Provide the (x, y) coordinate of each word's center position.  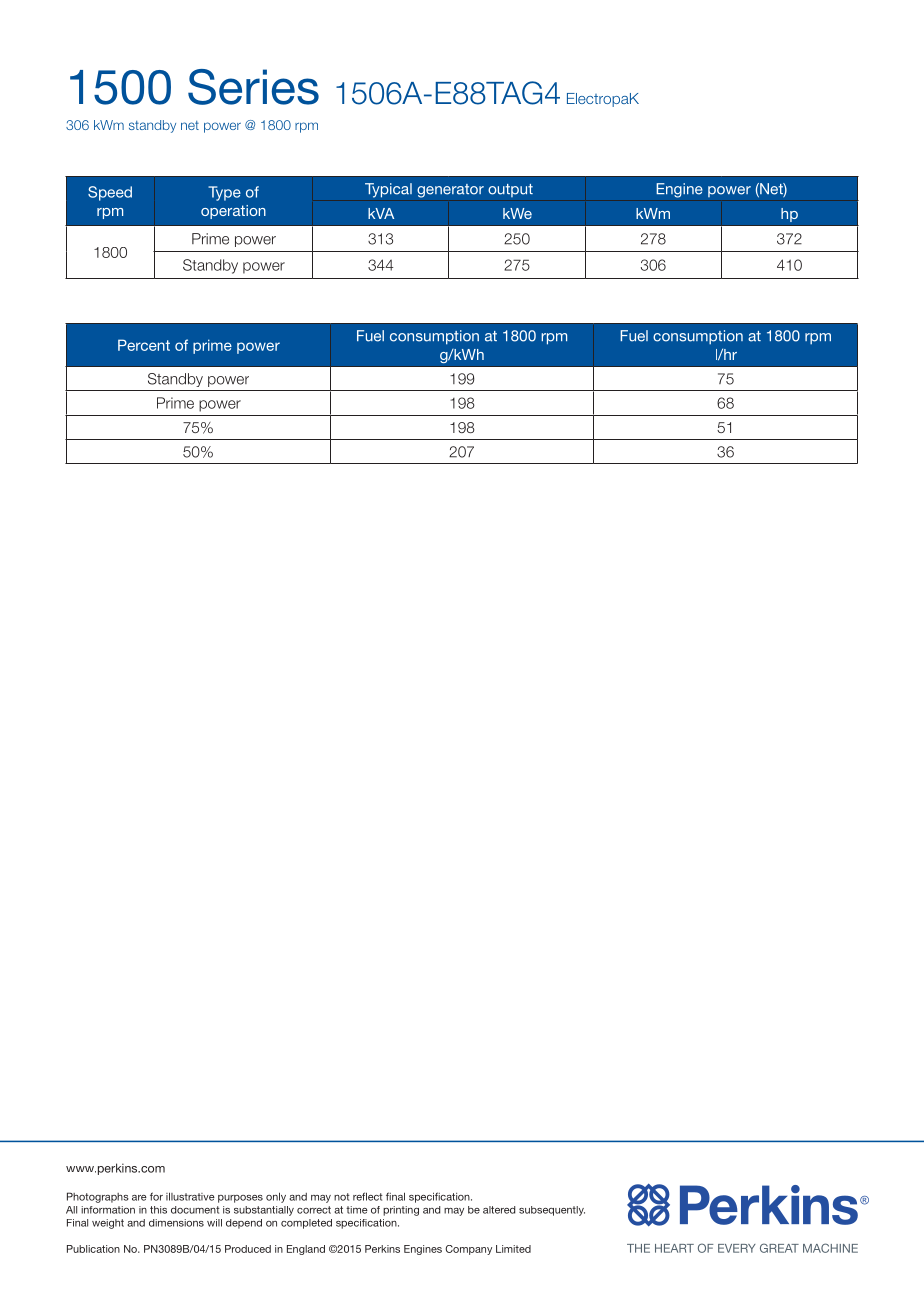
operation (233, 212)
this (158, 1210)
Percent (144, 345)
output (510, 190)
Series (253, 87)
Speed (110, 193)
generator (450, 191)
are (139, 1198)
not (342, 1197)
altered (499, 1210)
